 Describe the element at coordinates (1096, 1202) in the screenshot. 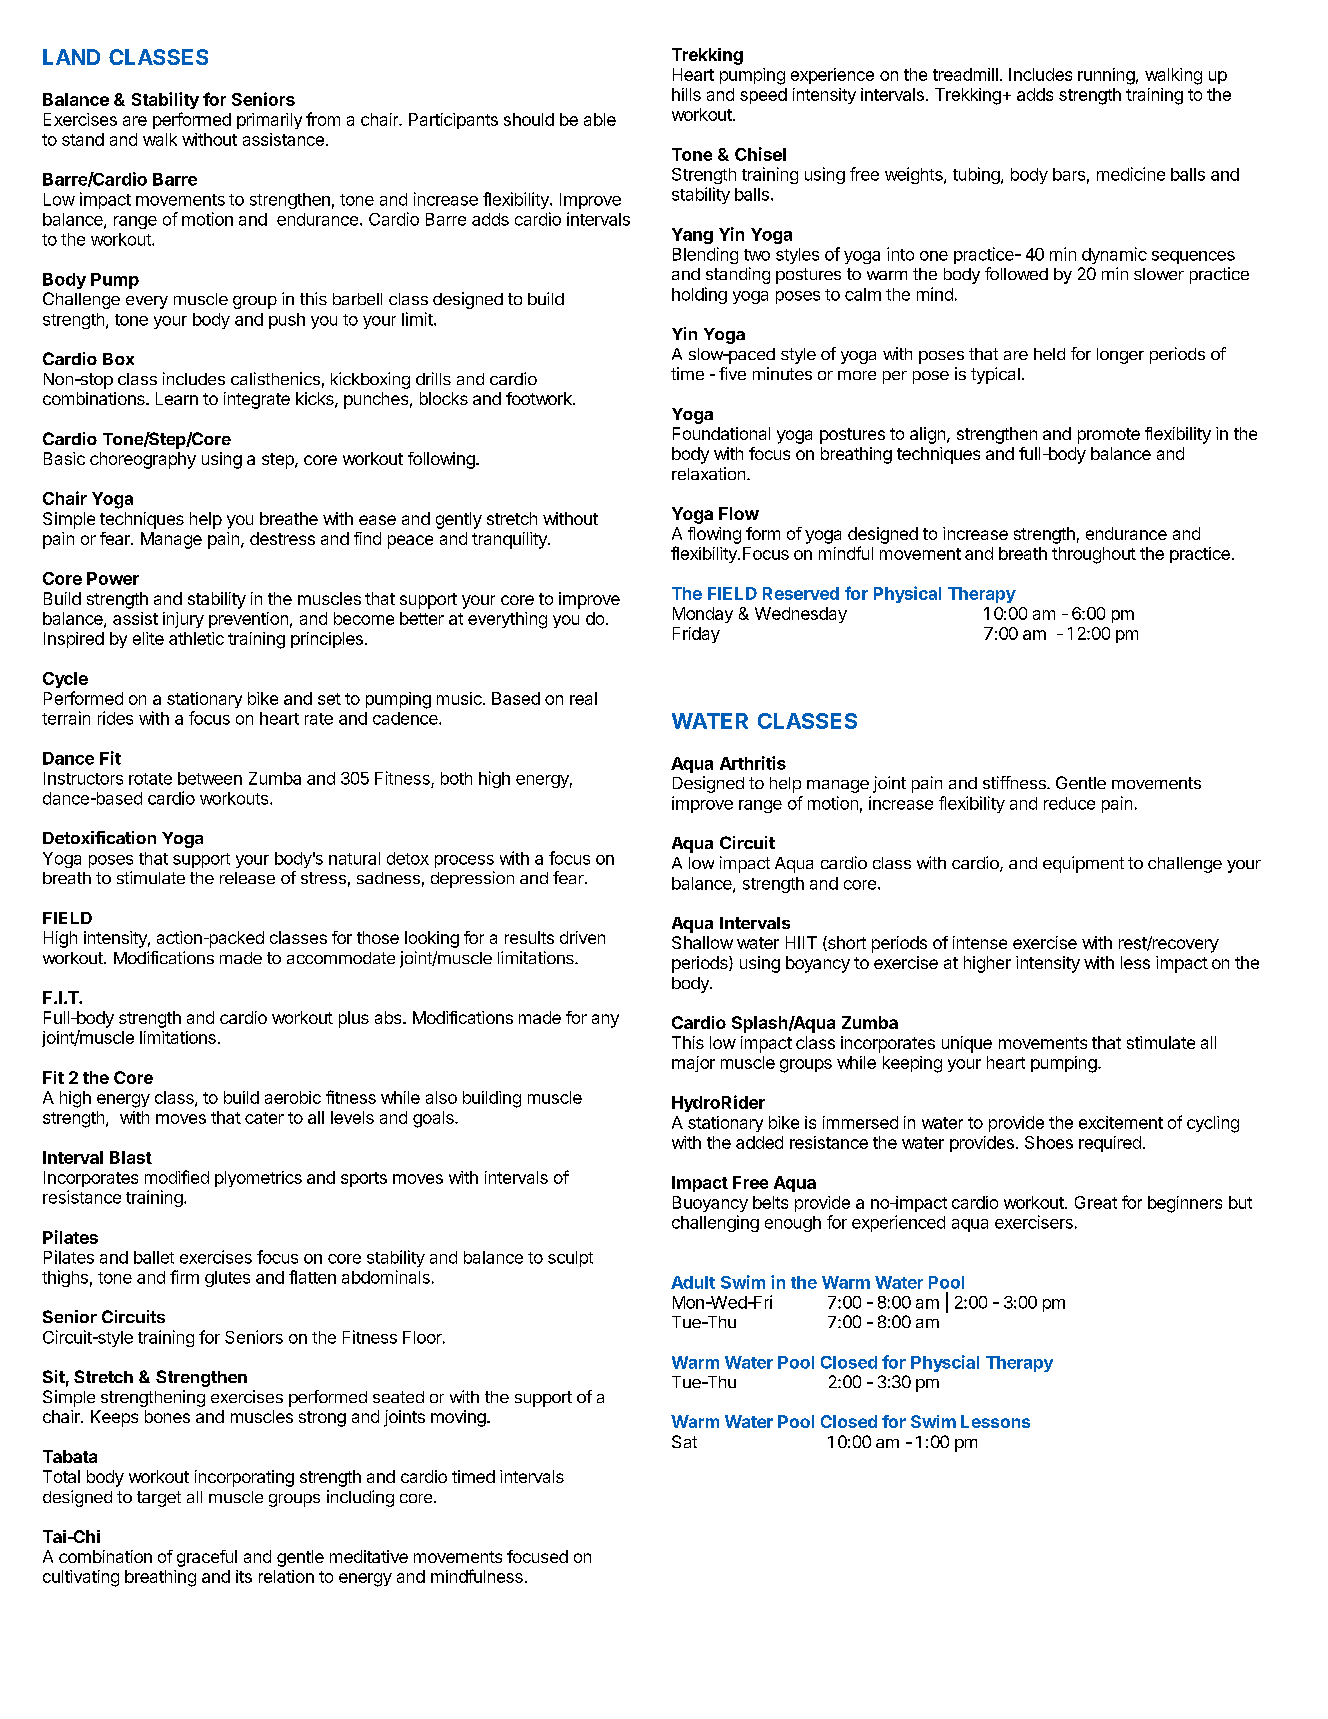

I see `Great` at that location.
